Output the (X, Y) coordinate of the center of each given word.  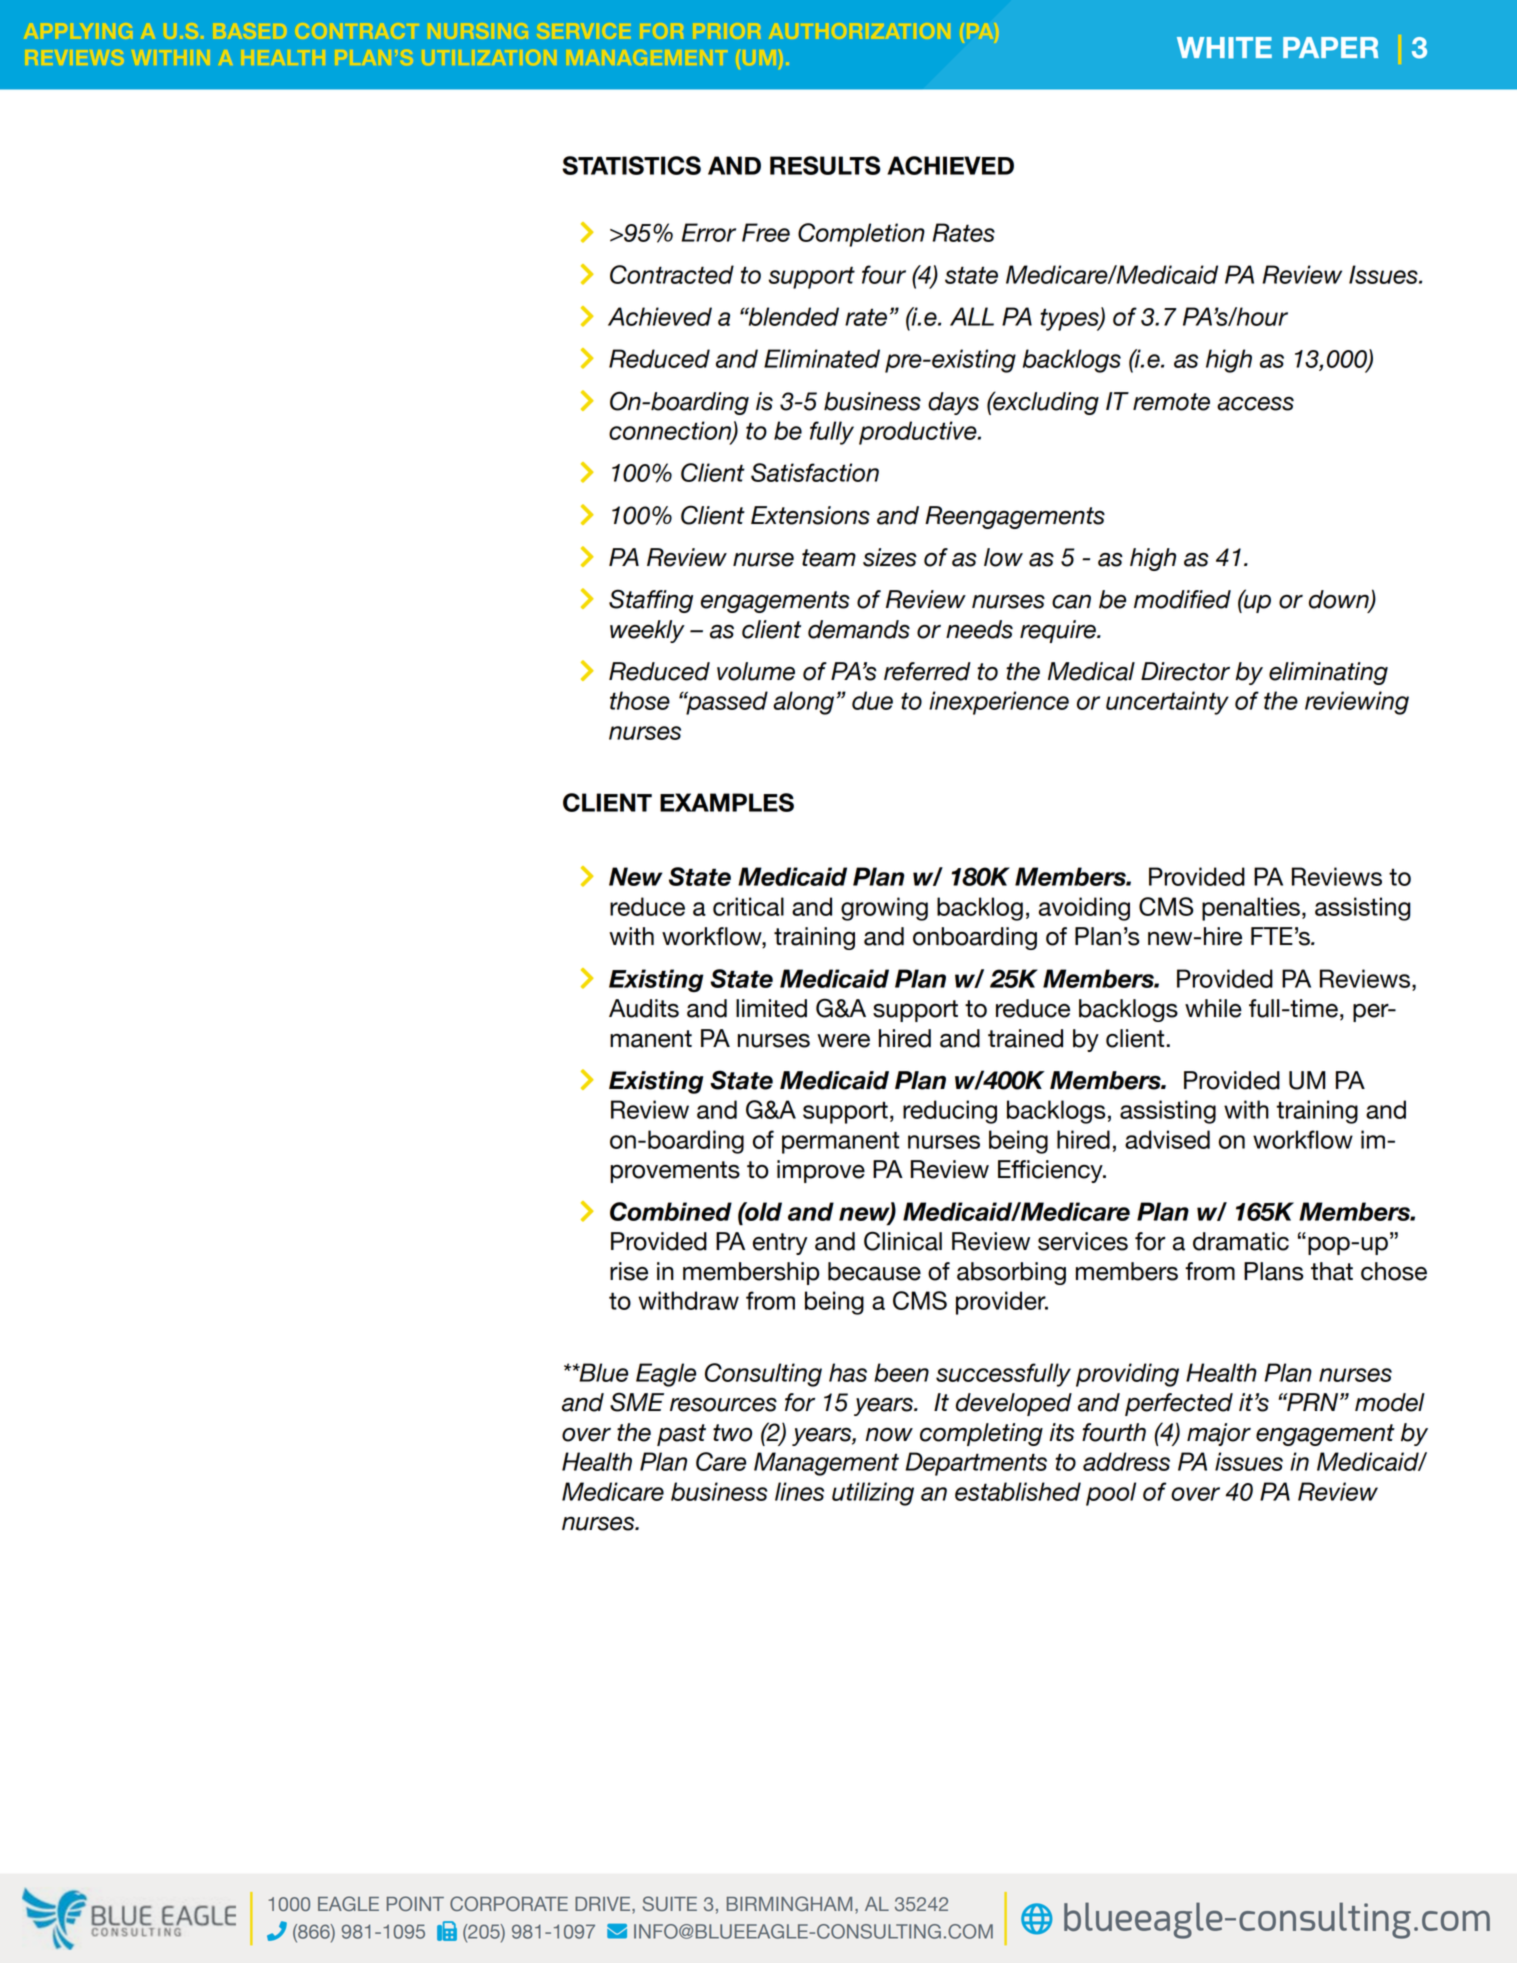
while (1213, 1008)
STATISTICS (631, 165)
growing (884, 909)
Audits (644, 1008)
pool (1111, 1494)
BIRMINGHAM (789, 1903)
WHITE (1224, 48)
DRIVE (604, 1905)
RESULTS (825, 165)
